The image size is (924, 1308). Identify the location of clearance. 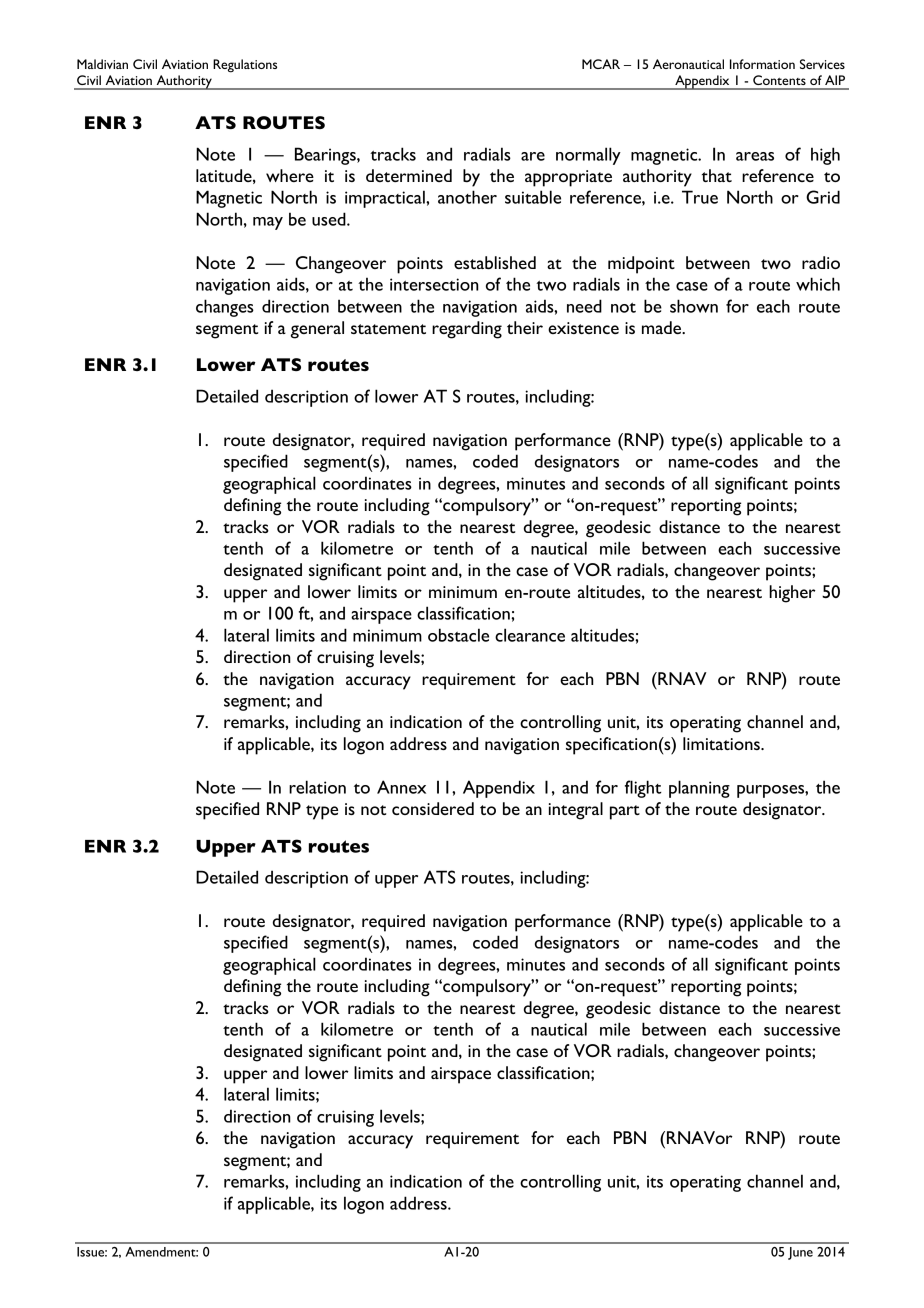
(530, 635).
